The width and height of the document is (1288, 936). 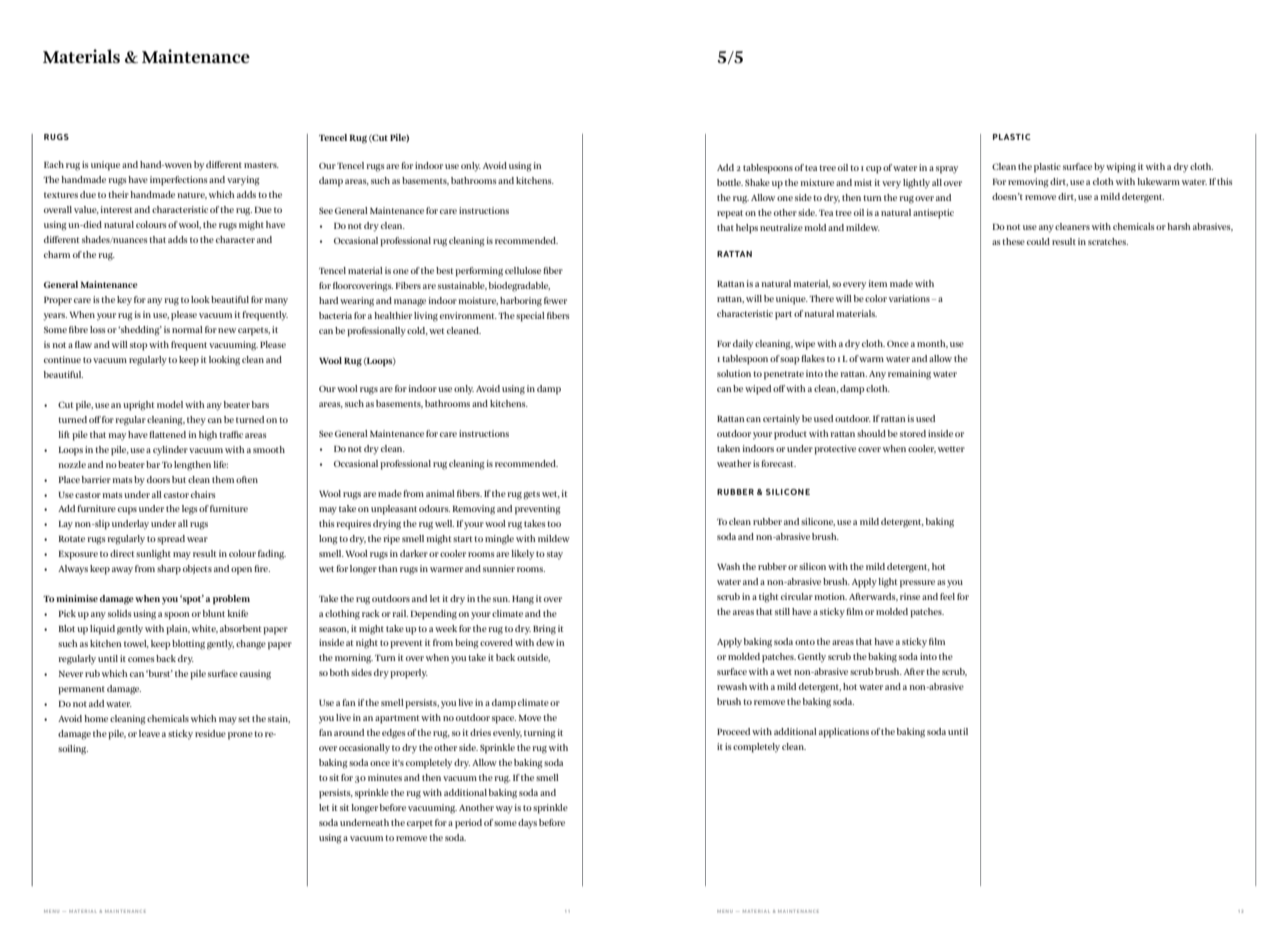 What do you see at coordinates (531, 495) in the document?
I see `gets` at bounding box center [531, 495].
